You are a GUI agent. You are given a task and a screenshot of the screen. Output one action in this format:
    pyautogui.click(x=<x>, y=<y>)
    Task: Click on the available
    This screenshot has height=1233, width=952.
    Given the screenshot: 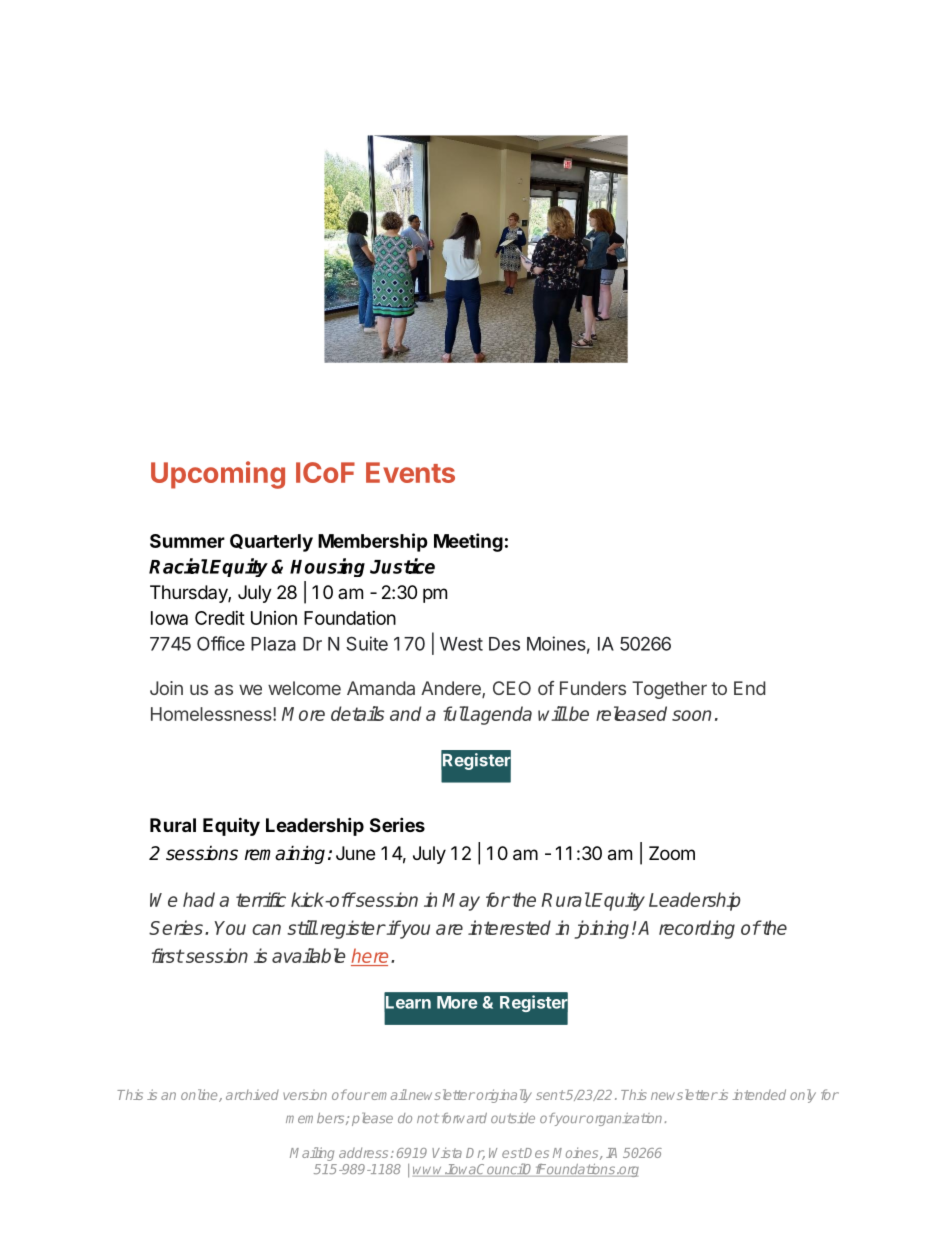 What is the action you would take?
    pyautogui.click(x=308, y=955)
